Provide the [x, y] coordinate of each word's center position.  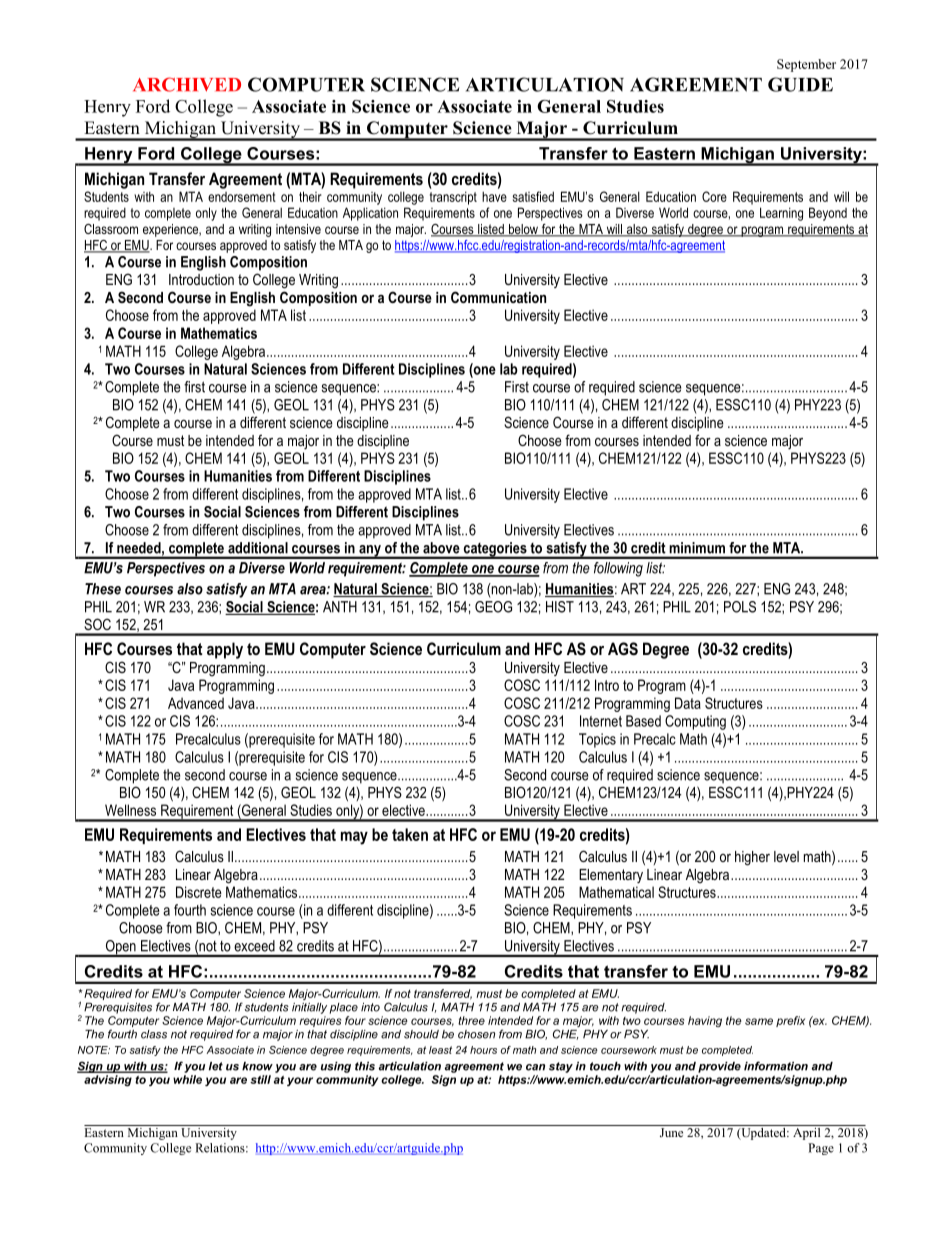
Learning [781, 214]
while [187, 1079]
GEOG [493, 607]
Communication [498, 297]
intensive [298, 229]
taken [410, 834]
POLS [740, 607]
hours [483, 1050]
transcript [453, 198]
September [806, 65]
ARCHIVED [187, 84]
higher [752, 858]
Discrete [199, 892]
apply [225, 650]
